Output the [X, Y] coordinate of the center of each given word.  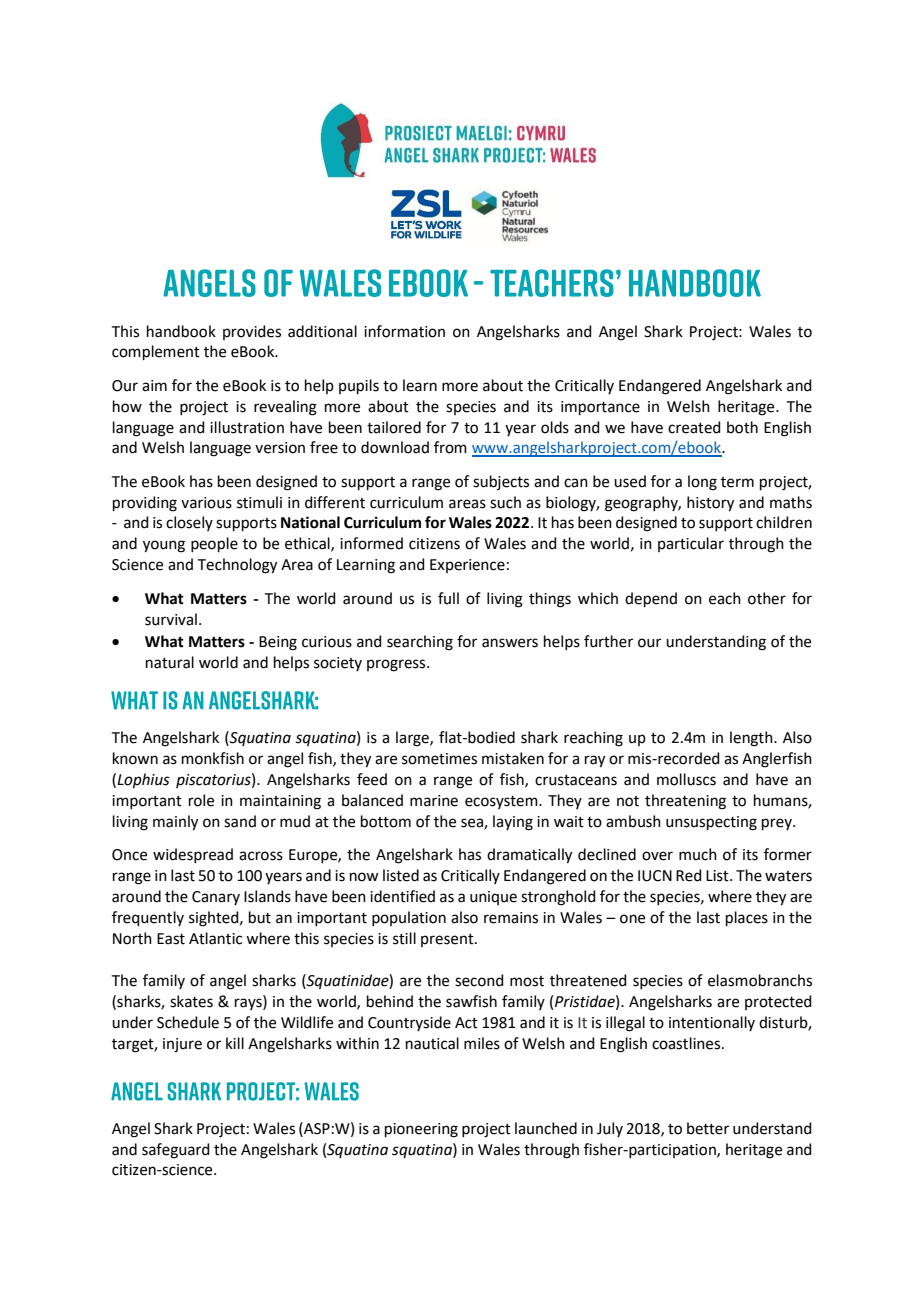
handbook [181, 331]
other [767, 598]
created [694, 427]
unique [493, 898]
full [448, 598]
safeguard [176, 1151]
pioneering [421, 1130]
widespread [193, 855]
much [698, 854]
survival [171, 619]
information [404, 331]
